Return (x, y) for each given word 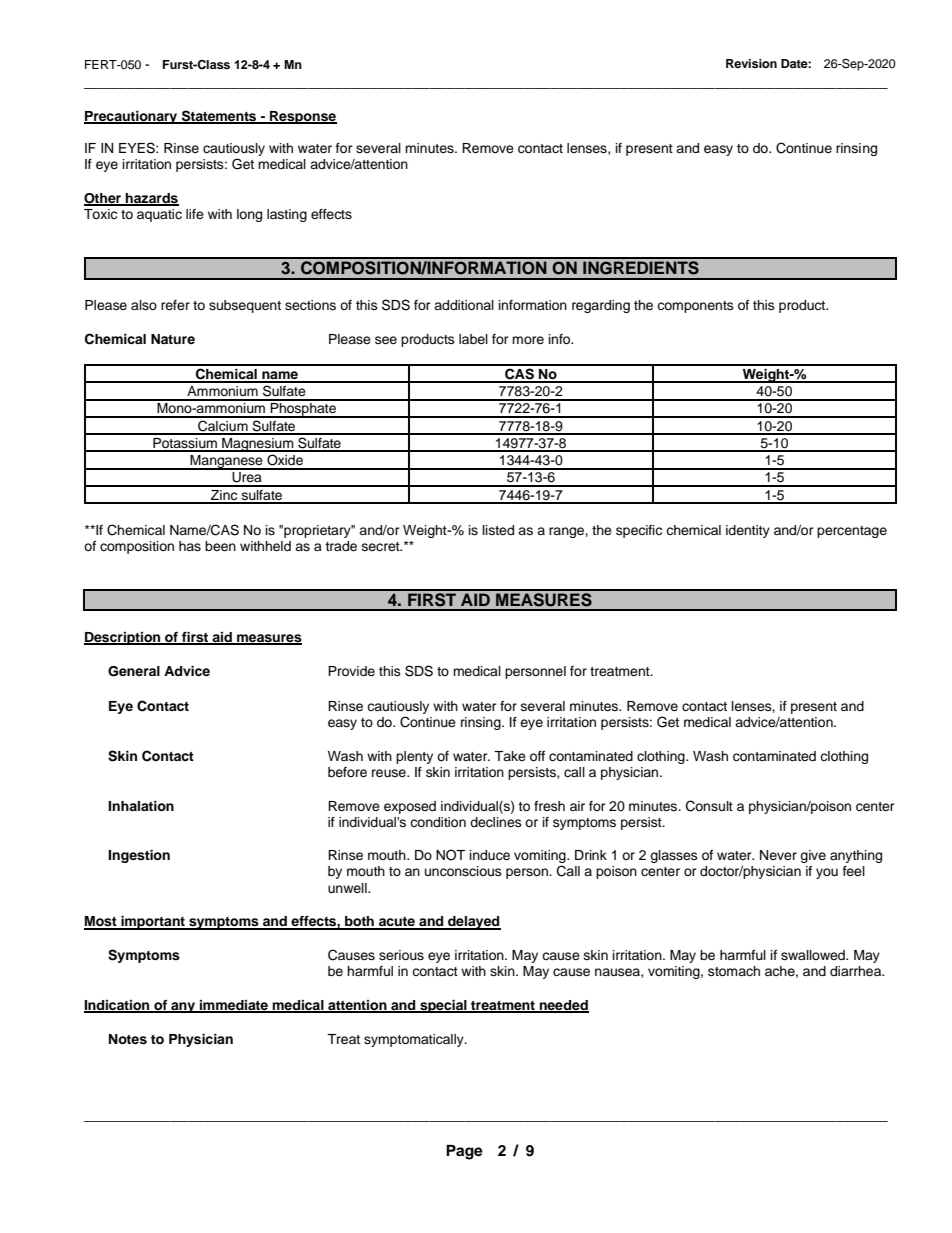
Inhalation (141, 806)
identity (748, 531)
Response (302, 117)
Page (464, 1152)
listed (498, 530)
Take (510, 756)
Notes (128, 1039)
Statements (219, 116)
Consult (709, 806)
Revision (751, 63)
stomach (734, 971)
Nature (173, 339)
